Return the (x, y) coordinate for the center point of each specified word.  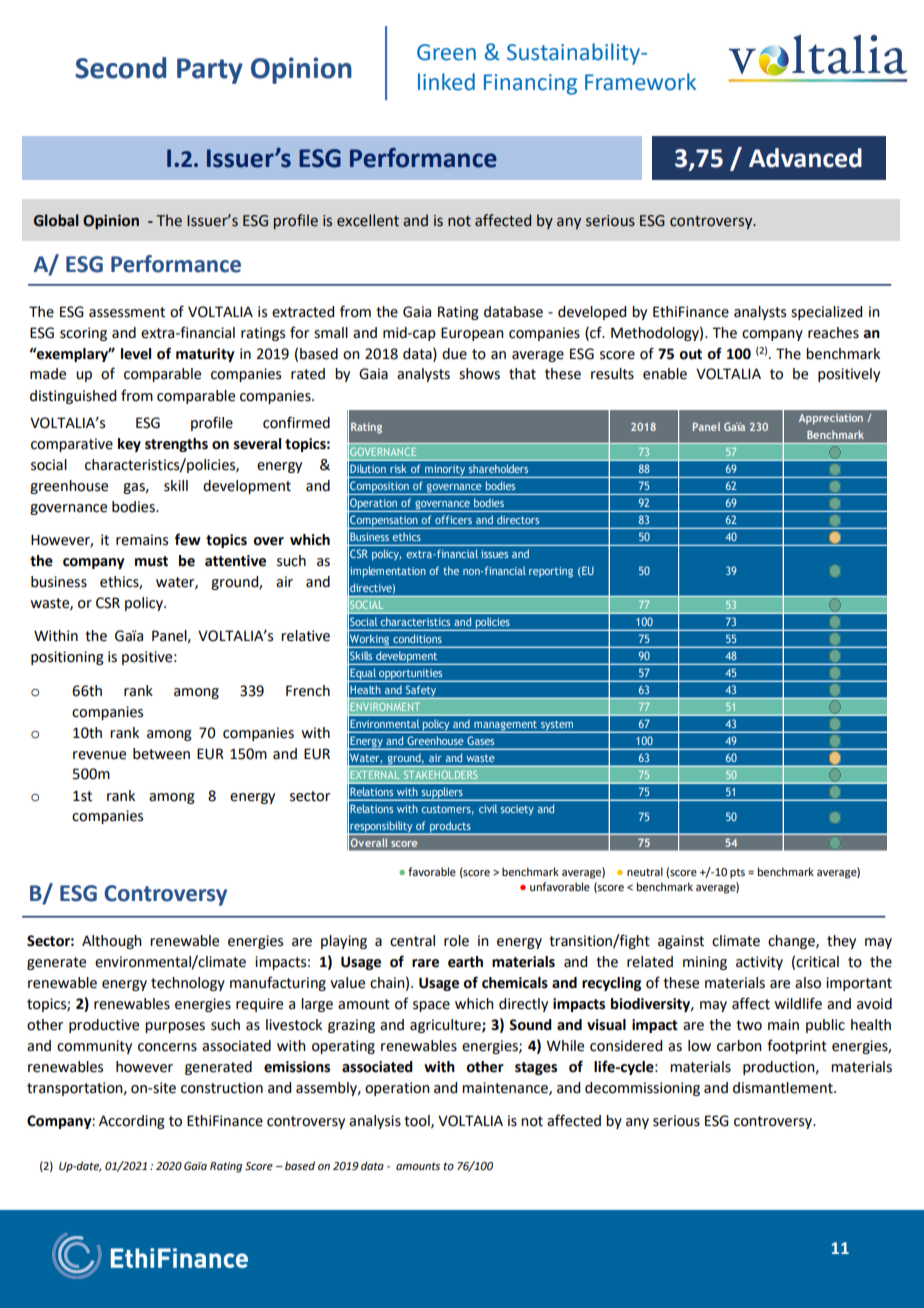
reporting (551, 572)
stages (536, 1068)
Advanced (805, 158)
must (151, 561)
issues (494, 554)
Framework (640, 82)
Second (120, 68)
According (132, 1122)
